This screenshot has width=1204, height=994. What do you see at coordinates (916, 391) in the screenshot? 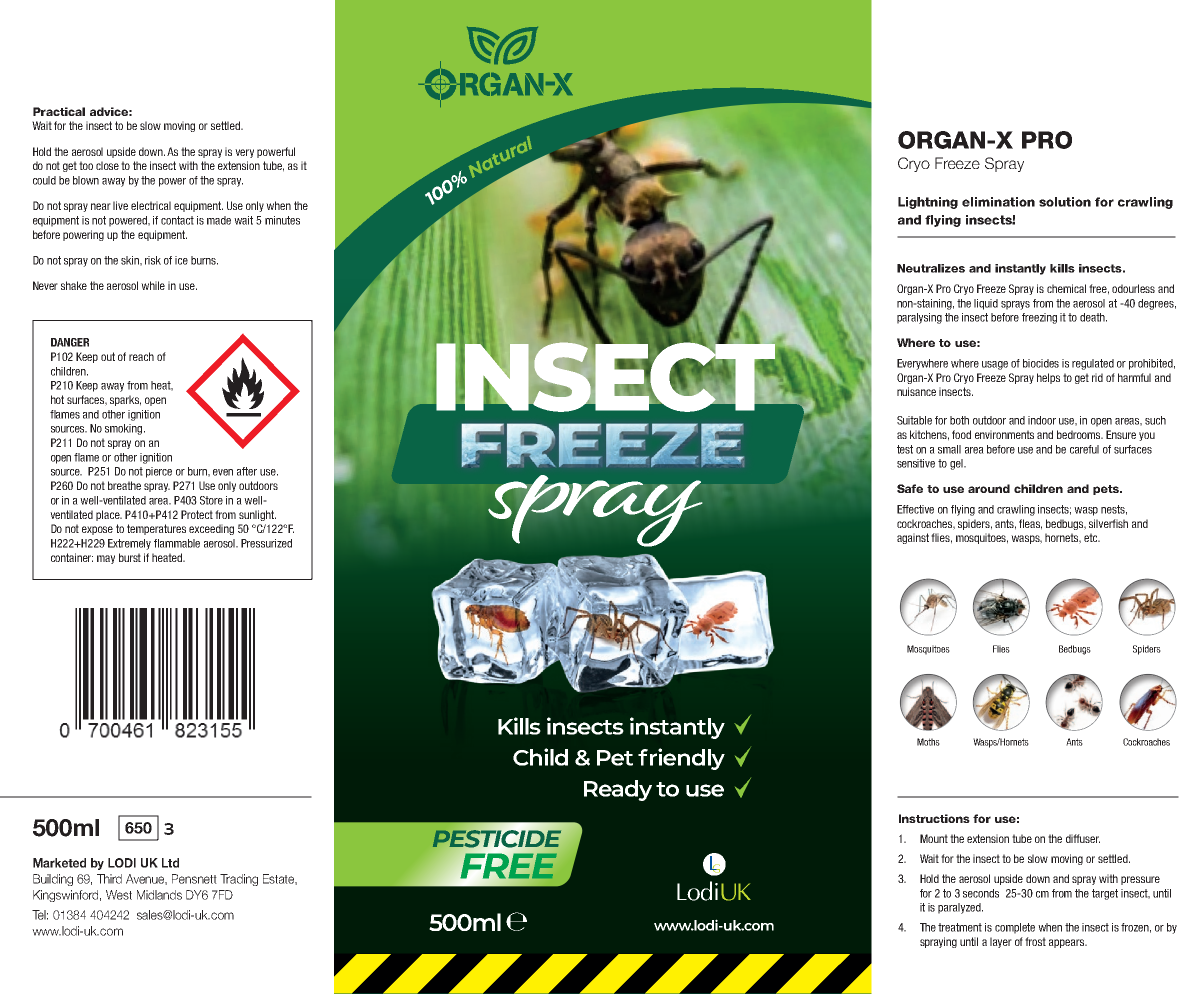
I see `nuisance` at bounding box center [916, 391].
